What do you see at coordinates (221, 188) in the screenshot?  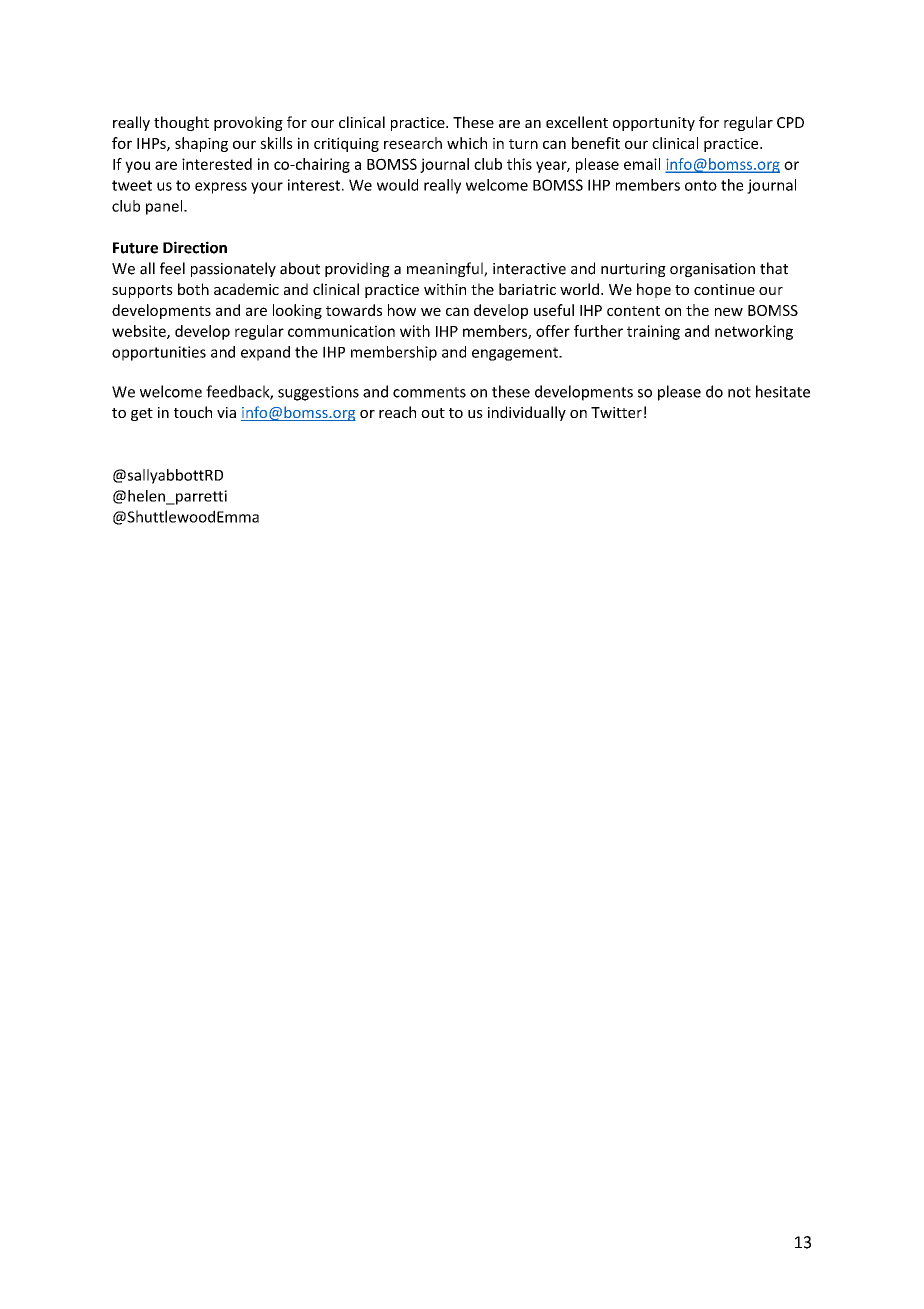 I see `express` at bounding box center [221, 188].
